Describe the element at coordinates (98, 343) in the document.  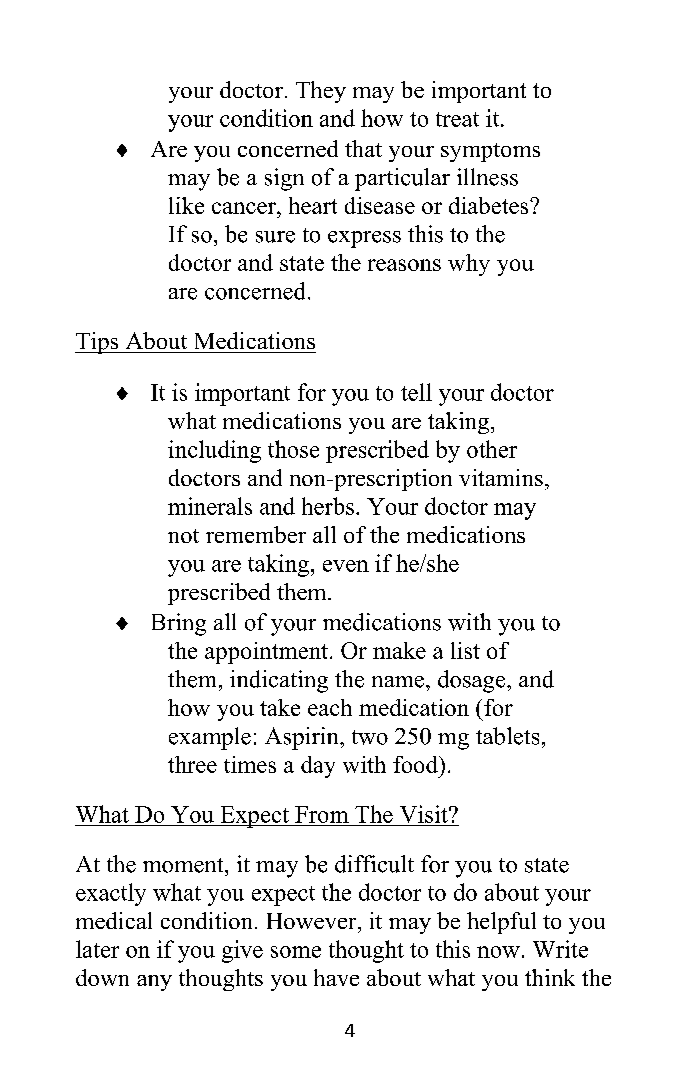
I see `Tips` at that location.
